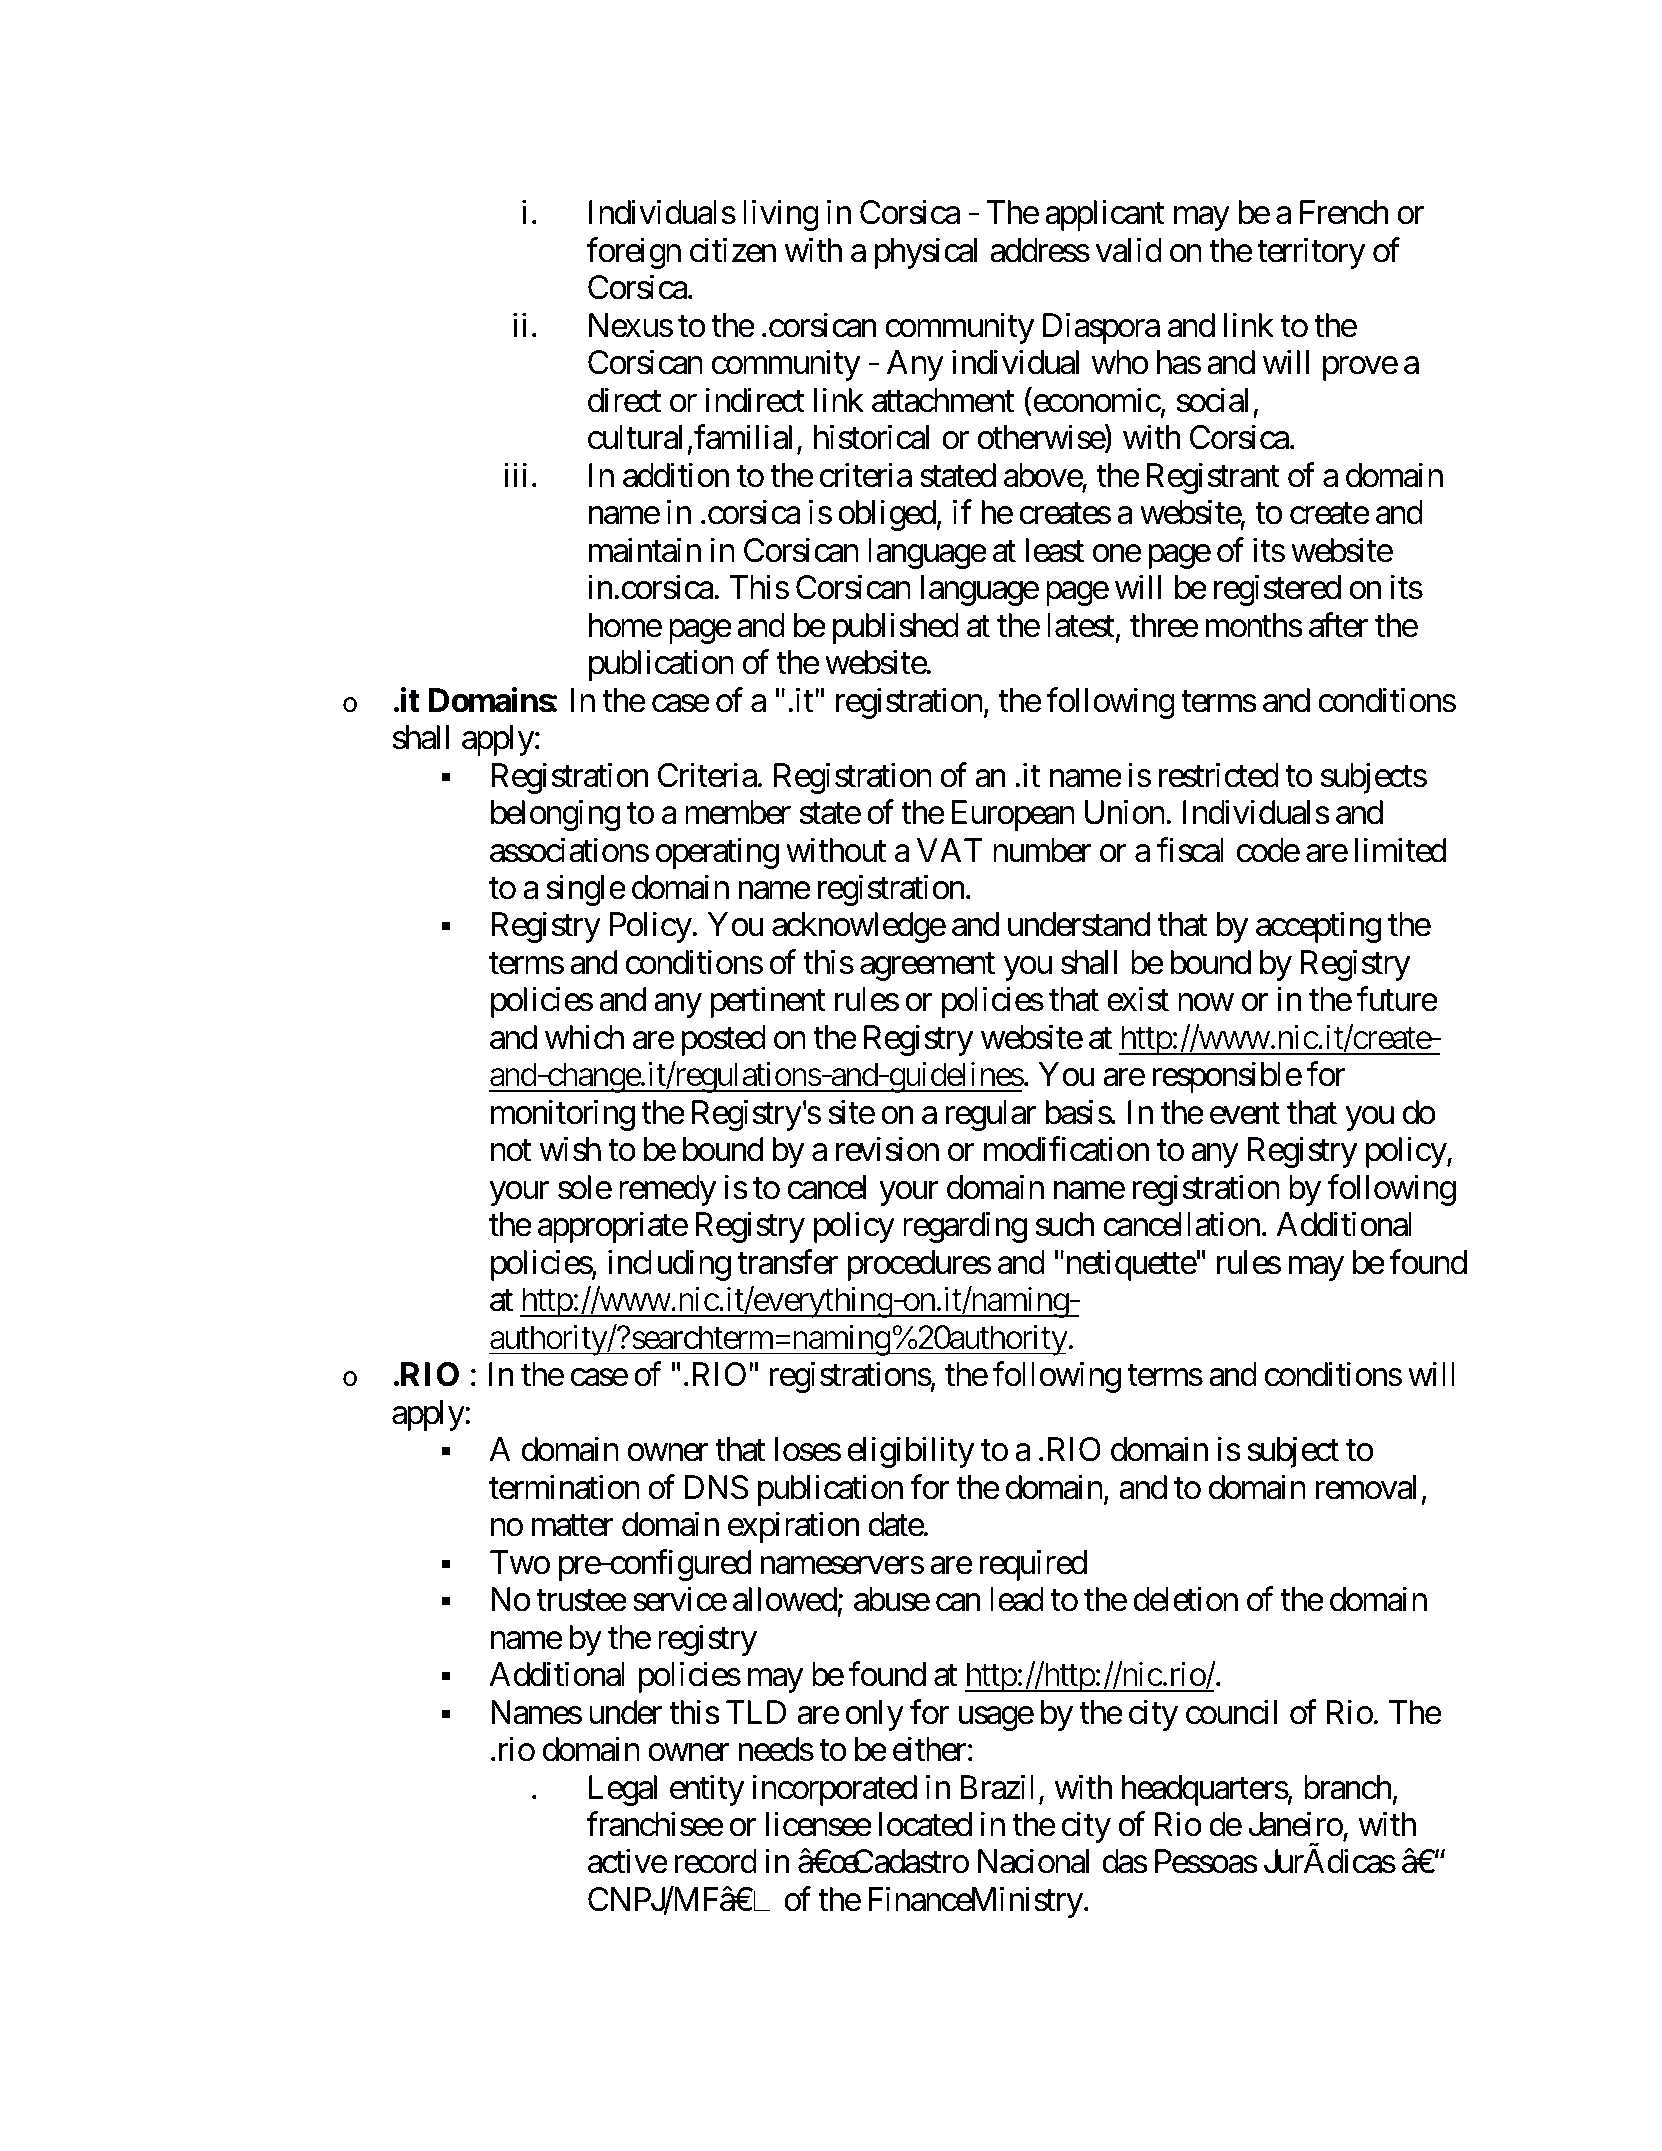 The width and height of the screenshot is (1662, 2151). What do you see at coordinates (925, 253) in the screenshot?
I see `physical` at bounding box center [925, 253].
